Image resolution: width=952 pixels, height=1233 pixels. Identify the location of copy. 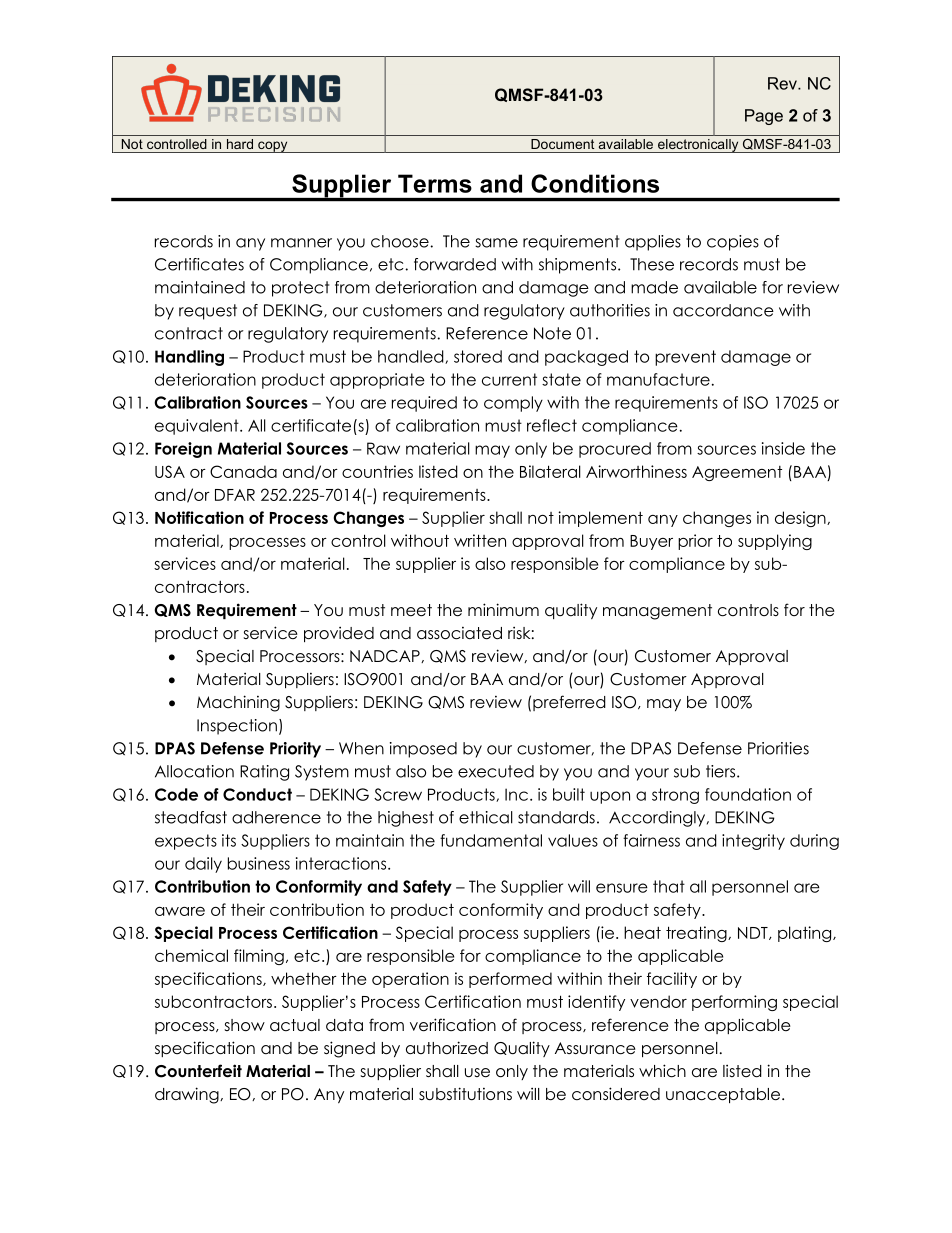
(273, 147).
